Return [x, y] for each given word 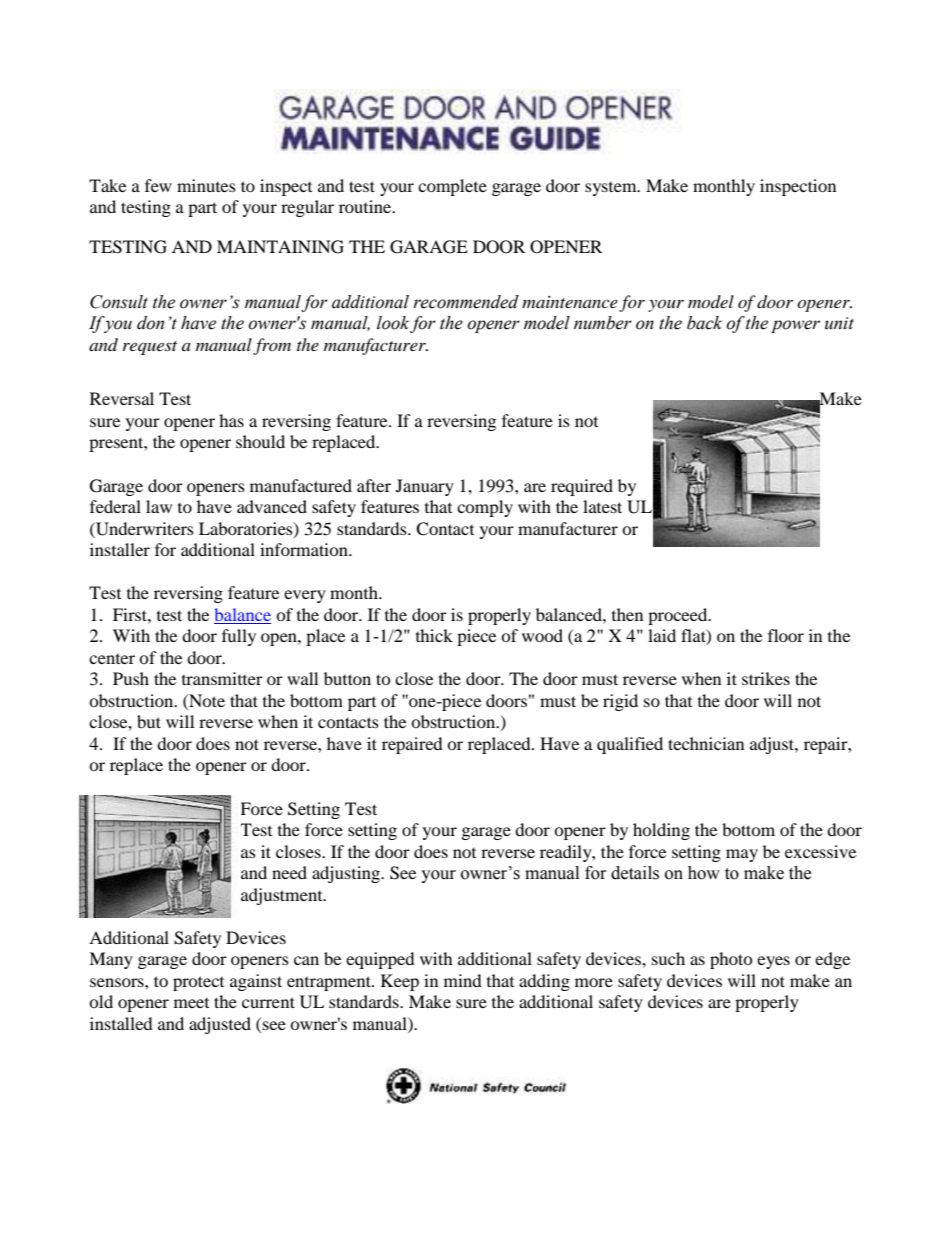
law [159, 506]
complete [452, 187]
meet [191, 1003]
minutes [206, 185]
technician [706, 743]
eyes [773, 962]
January [425, 487]
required [582, 487]
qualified [630, 745]
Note [206, 700]
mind [463, 980]
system [612, 189]
